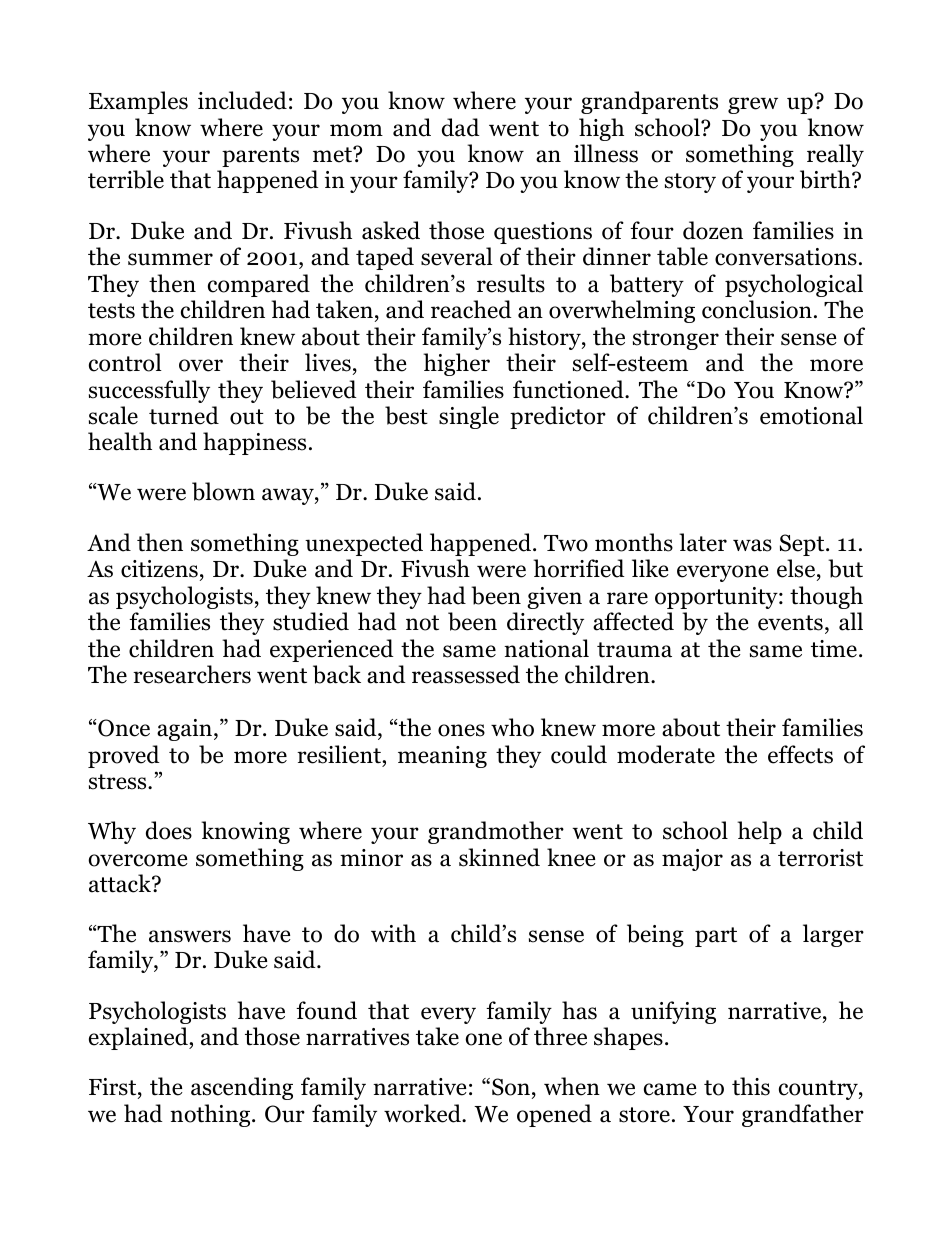  I want to click on worked, so click(423, 1113).
